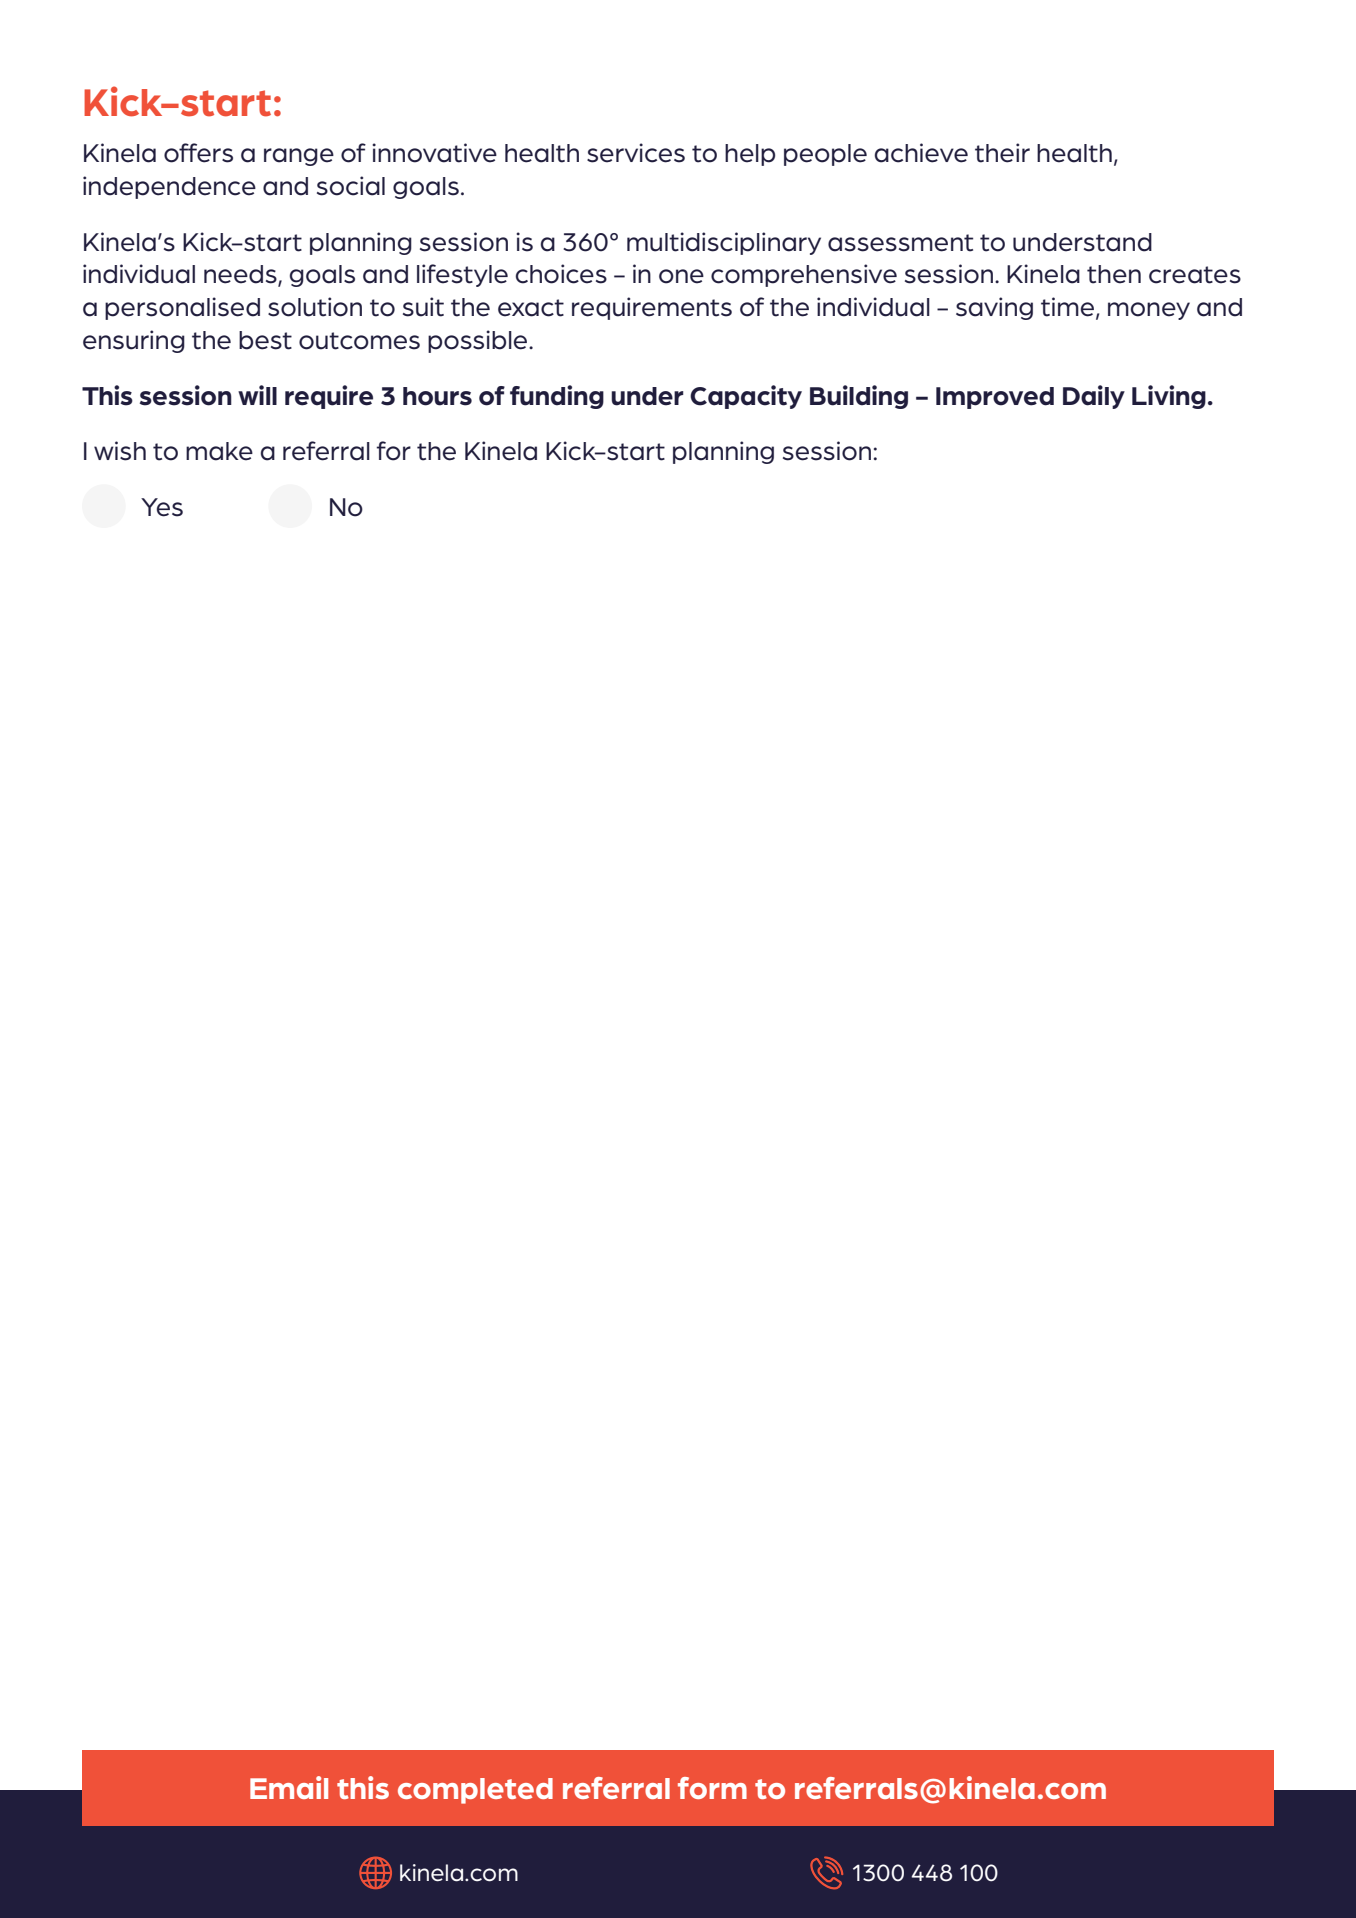 Image resolution: width=1356 pixels, height=1918 pixels. What do you see at coordinates (299, 157) in the screenshot?
I see `range` at bounding box center [299, 157].
